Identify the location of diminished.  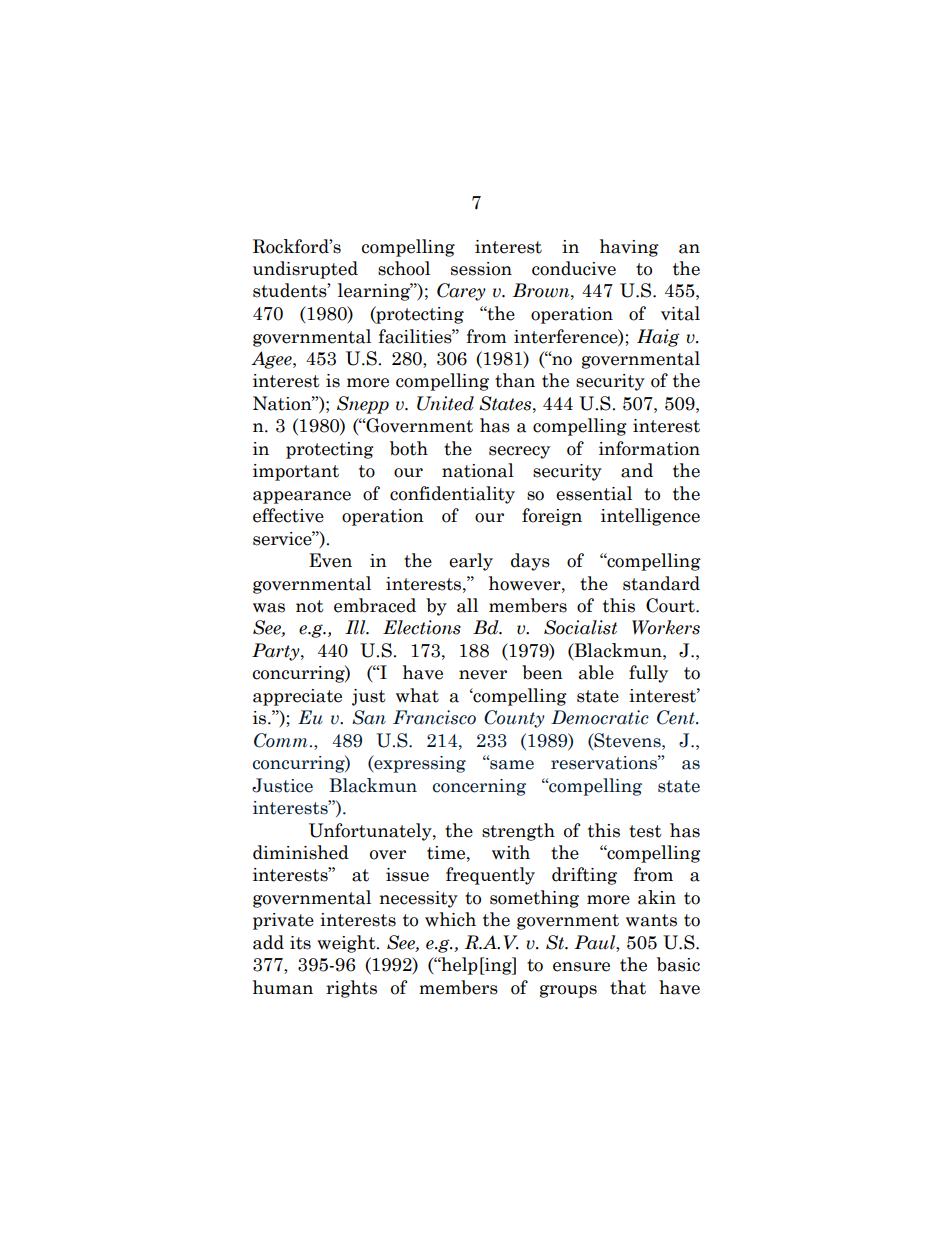
(301, 852).
